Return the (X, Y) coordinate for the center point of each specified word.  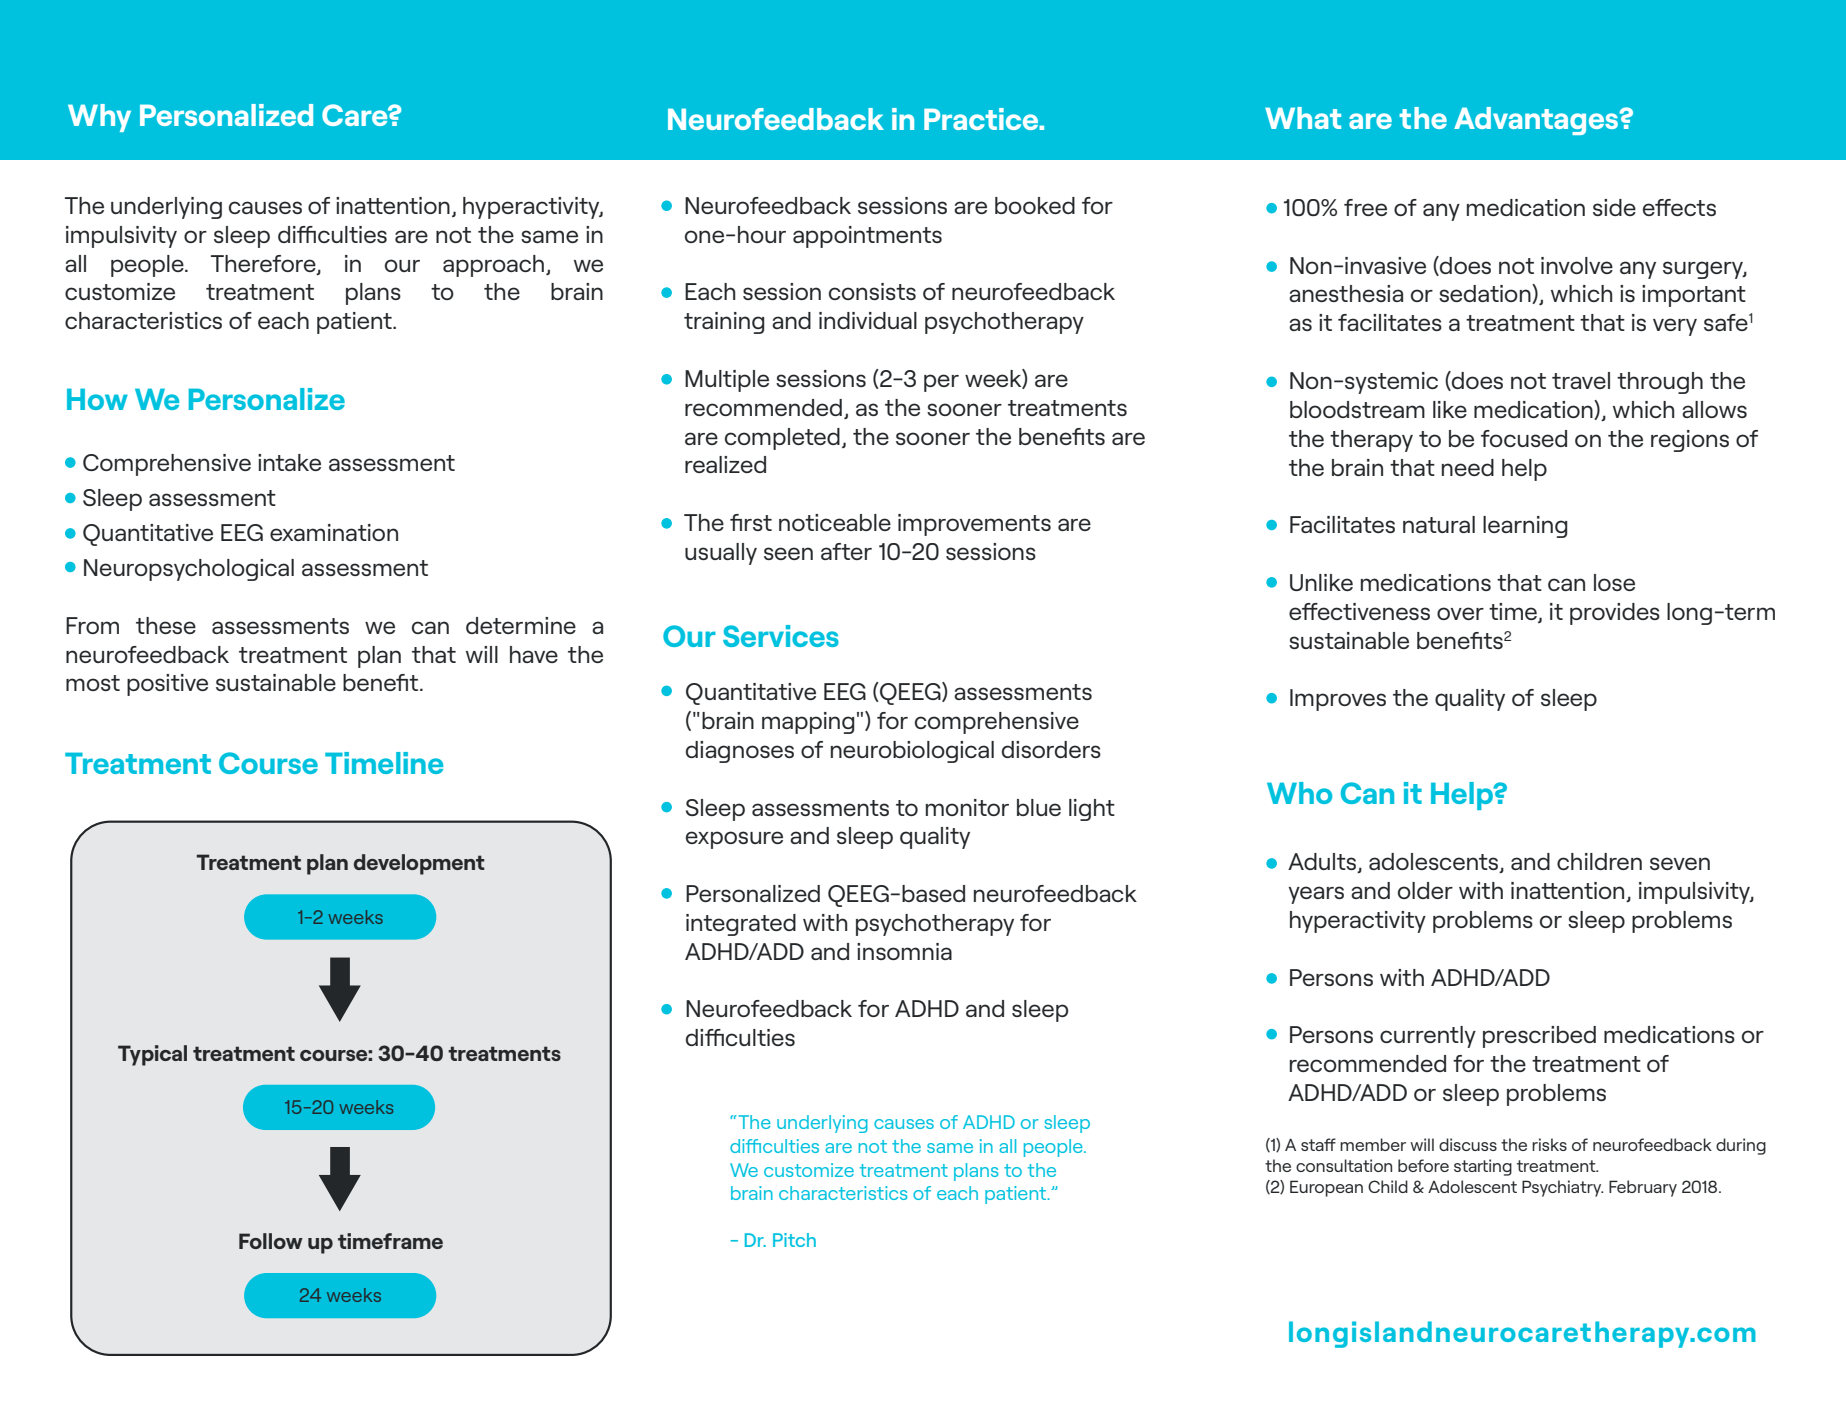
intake (289, 462)
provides (1615, 614)
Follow (271, 1241)
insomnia (904, 951)
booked (1035, 205)
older (1425, 890)
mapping (808, 723)
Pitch (794, 1240)
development (419, 864)
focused (1524, 438)
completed (782, 439)
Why (99, 118)
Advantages (1537, 121)
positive (167, 685)
